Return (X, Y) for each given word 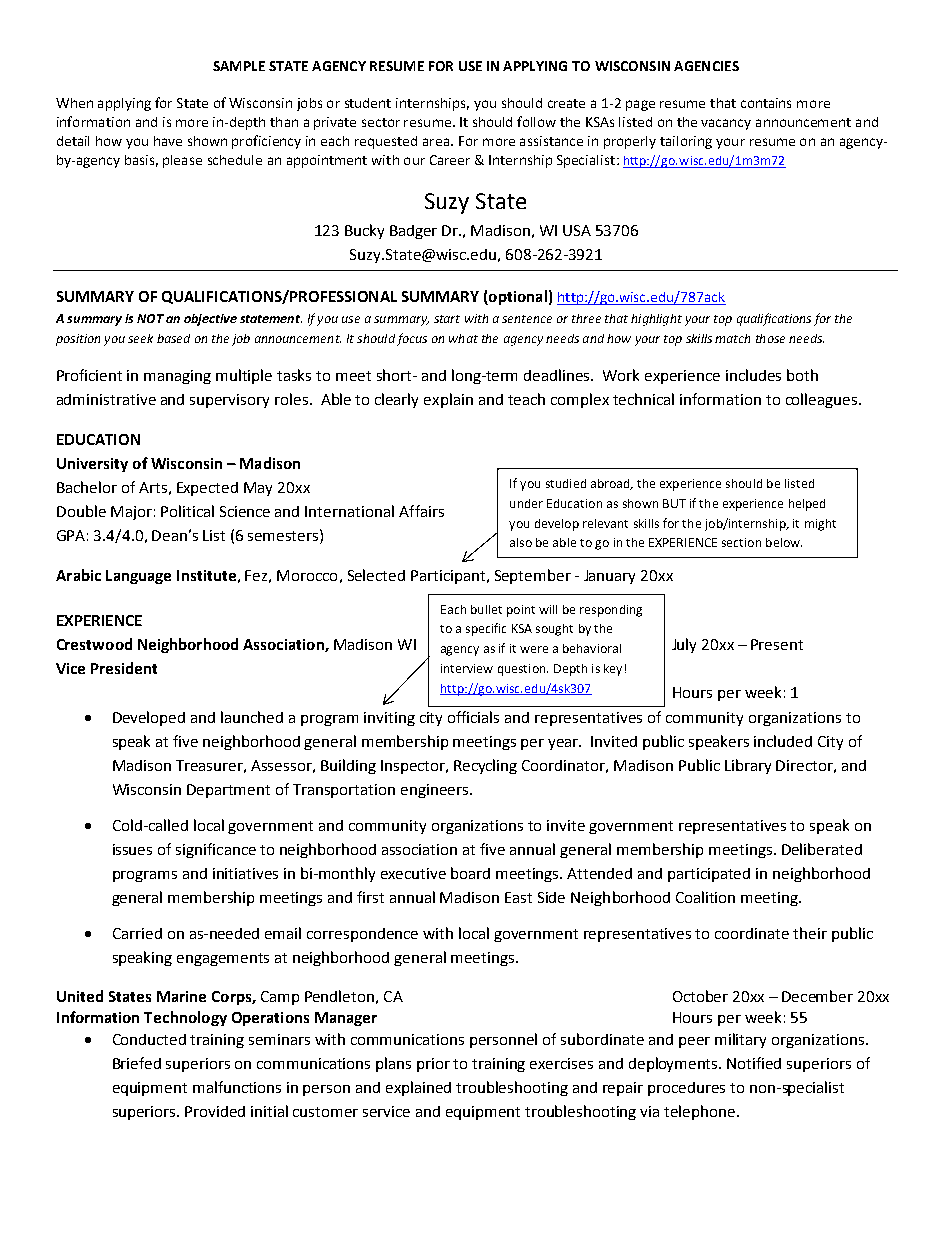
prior (433, 1065)
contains (766, 103)
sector (381, 122)
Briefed (137, 1063)
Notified (754, 1063)
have (168, 141)
